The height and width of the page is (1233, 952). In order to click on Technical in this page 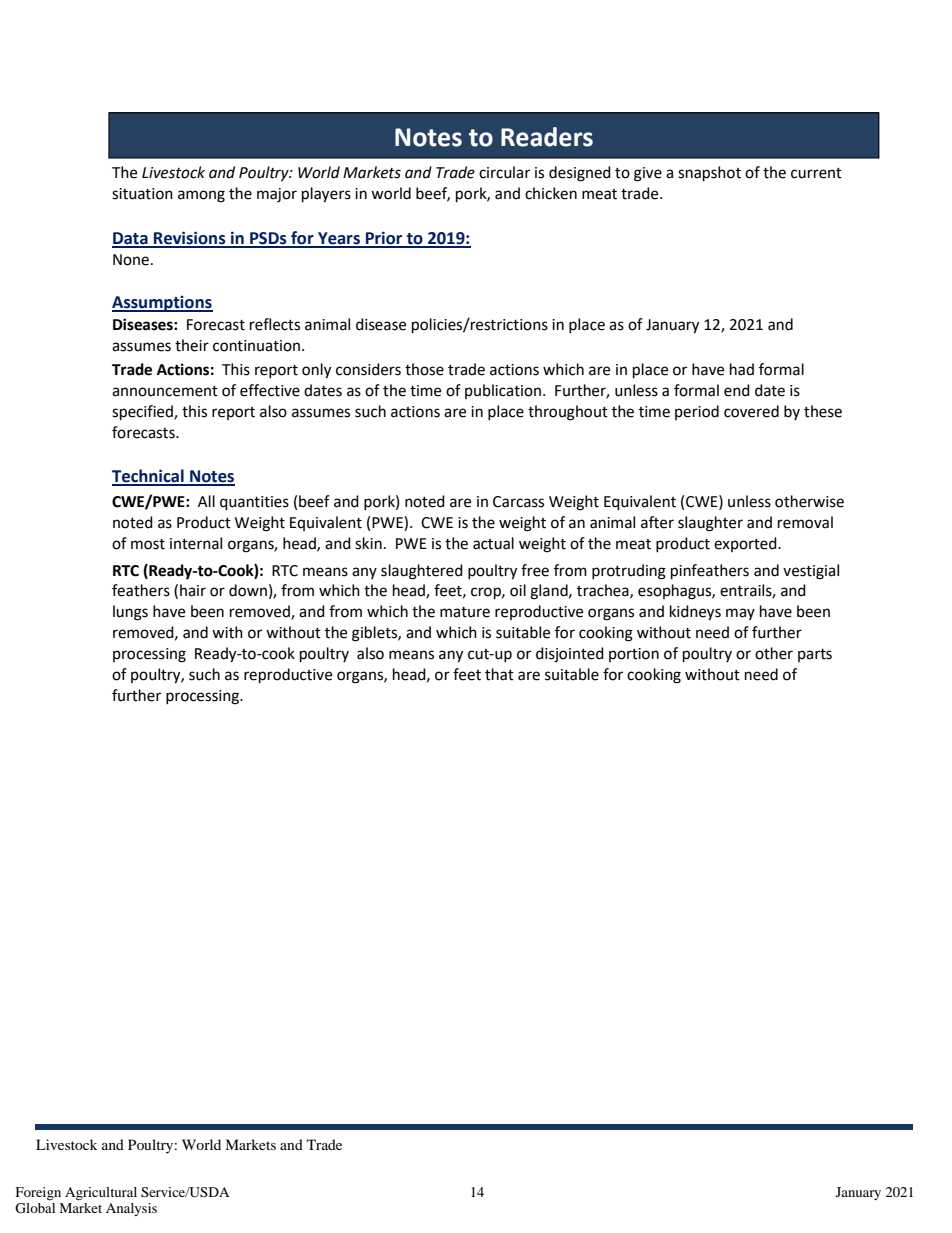, I will do `click(149, 477)`.
